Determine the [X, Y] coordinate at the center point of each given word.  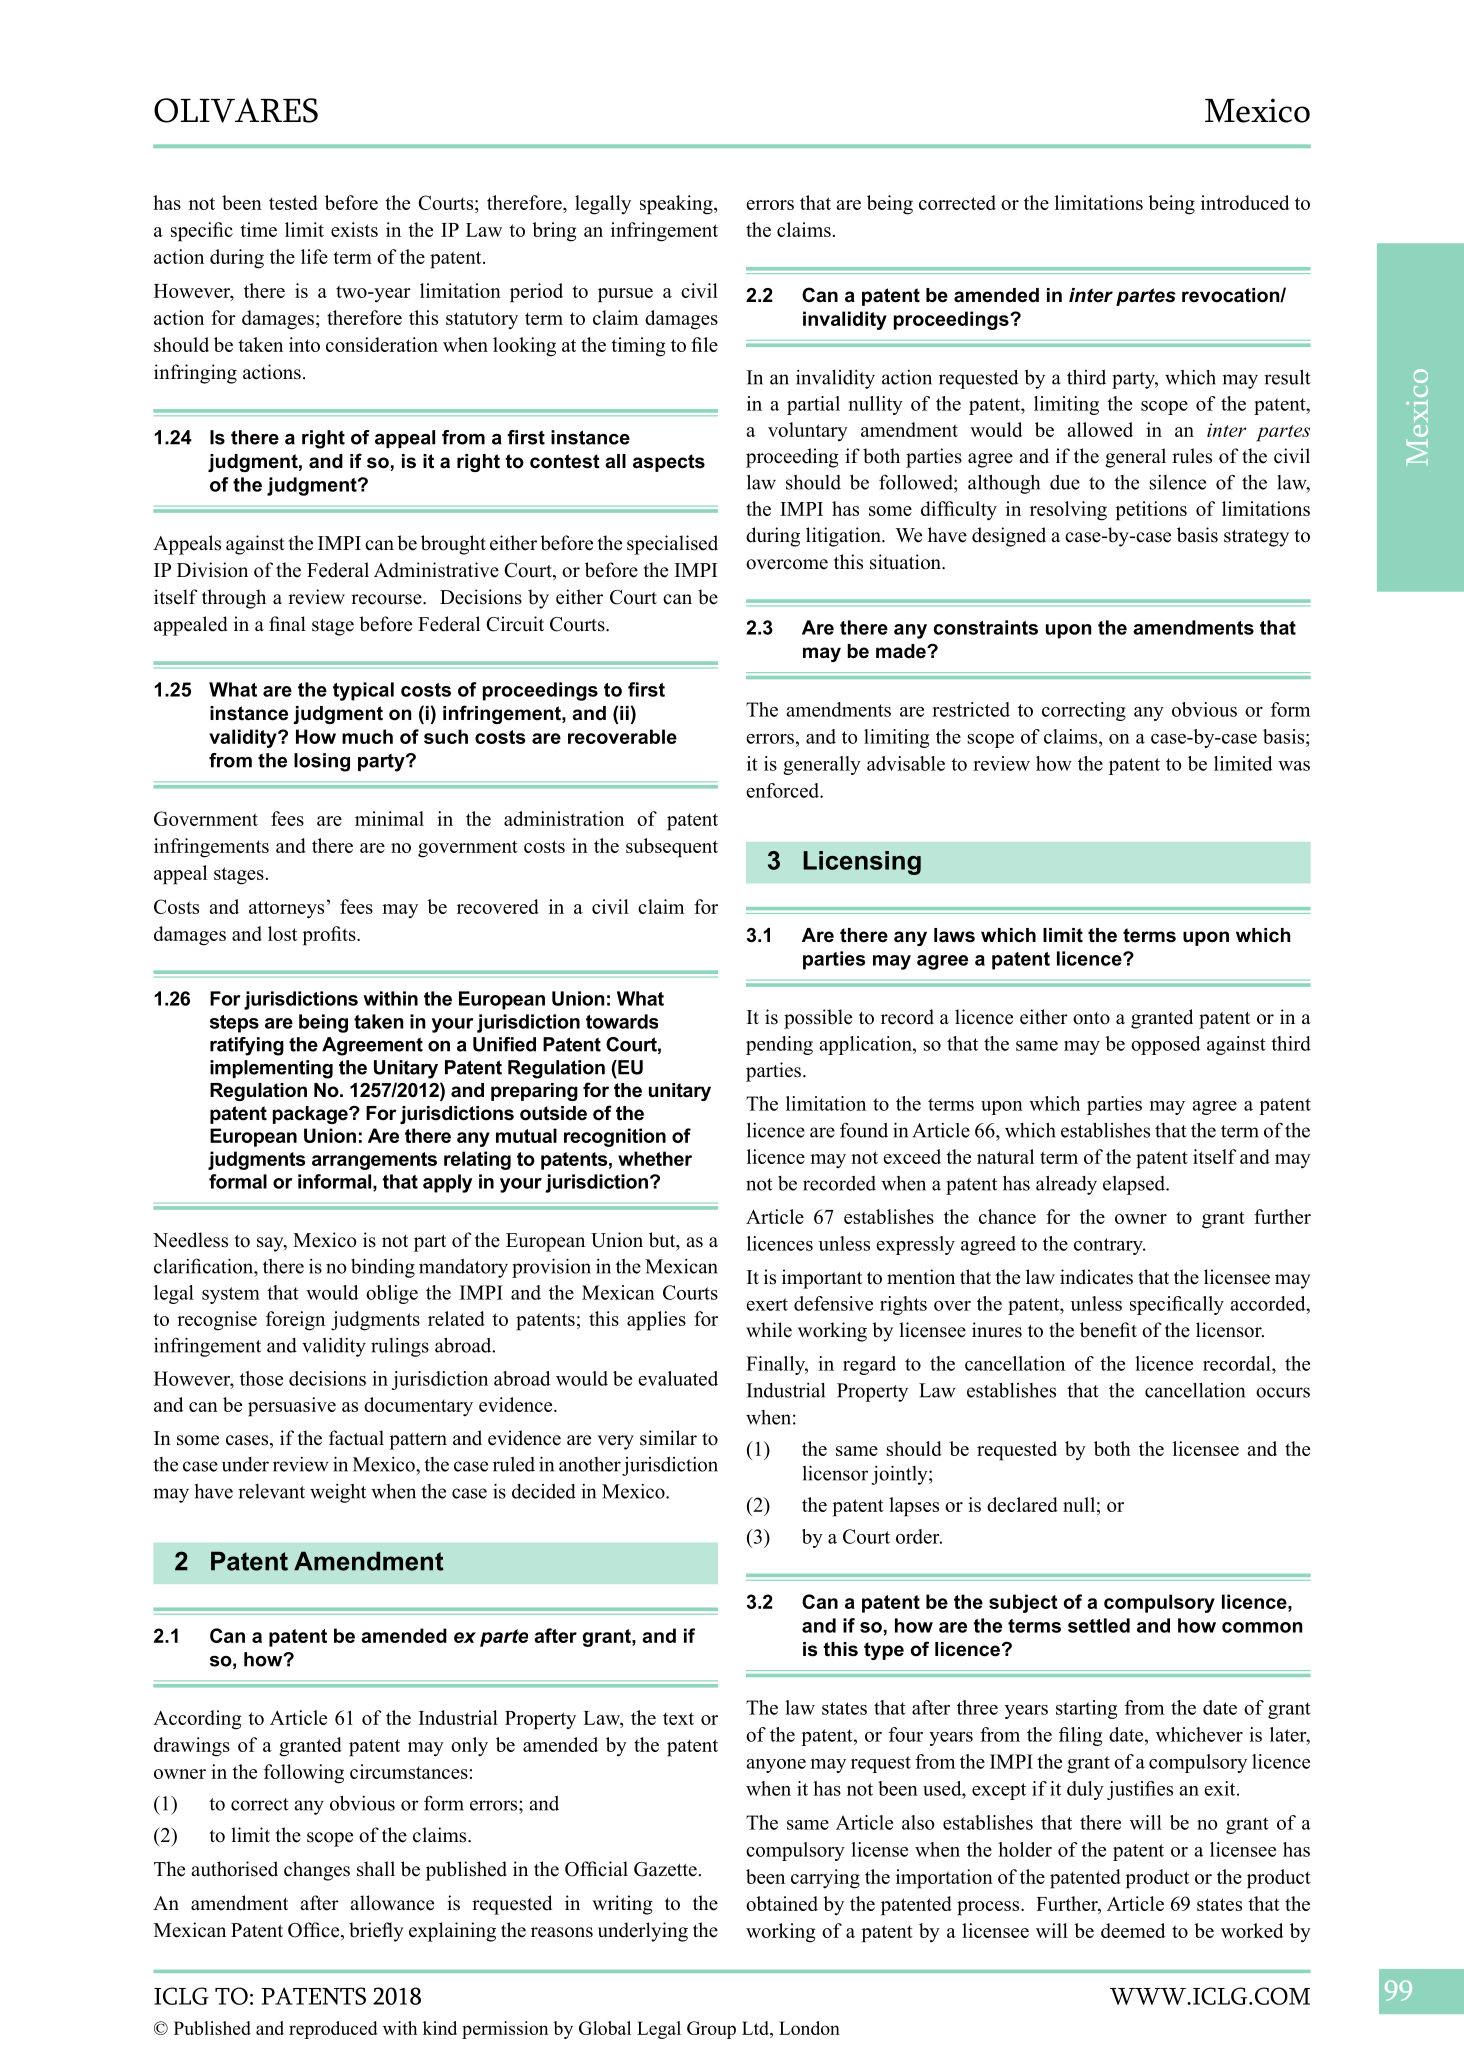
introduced [1245, 202]
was [1294, 766]
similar [668, 1438]
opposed [1165, 1045]
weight [338, 1493]
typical [363, 691]
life [314, 256]
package [311, 1115]
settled [1099, 1625]
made [902, 651]
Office [315, 1931]
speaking [677, 205]
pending [779, 1045]
